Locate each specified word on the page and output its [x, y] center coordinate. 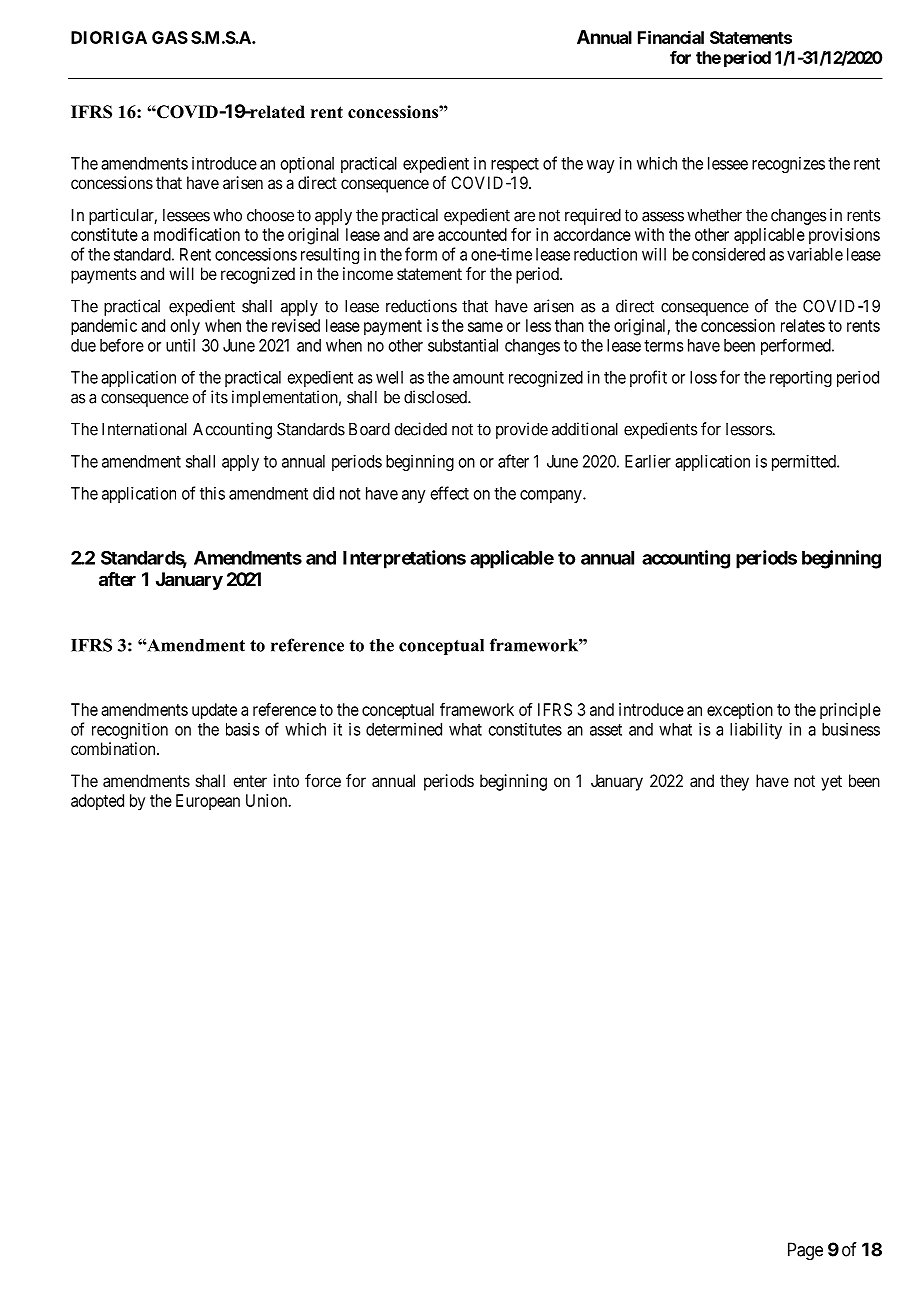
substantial [463, 345]
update [214, 711]
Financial [671, 37]
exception [740, 711]
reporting [801, 378]
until [180, 345]
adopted [97, 802]
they [734, 782]
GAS [170, 37]
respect [515, 165]
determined [404, 729]
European [208, 802]
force [323, 780]
